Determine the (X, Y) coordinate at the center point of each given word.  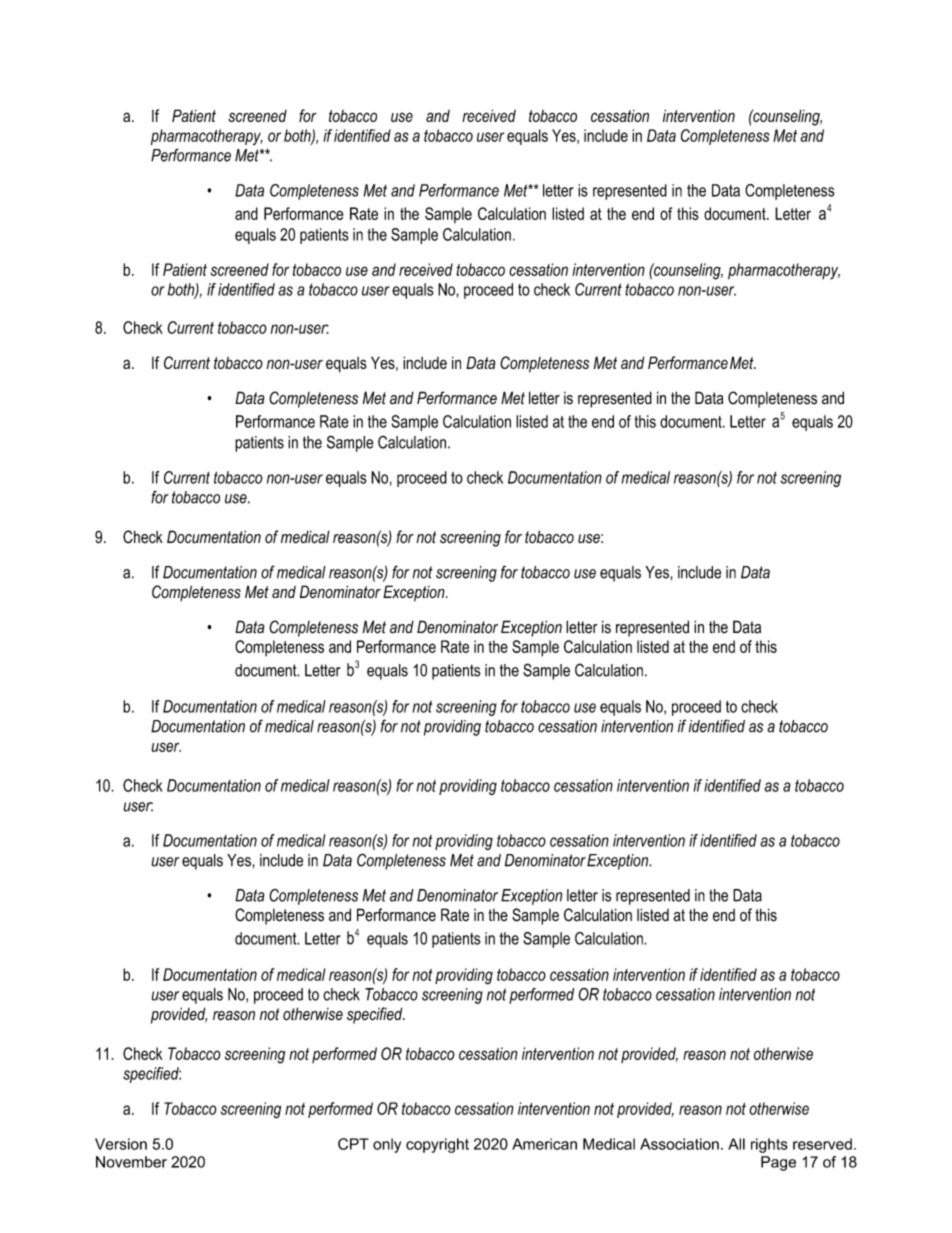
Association (679, 1144)
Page (778, 1163)
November (131, 1162)
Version (121, 1144)
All (736, 1144)
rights (769, 1145)
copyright (437, 1145)
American (544, 1144)
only (387, 1145)
